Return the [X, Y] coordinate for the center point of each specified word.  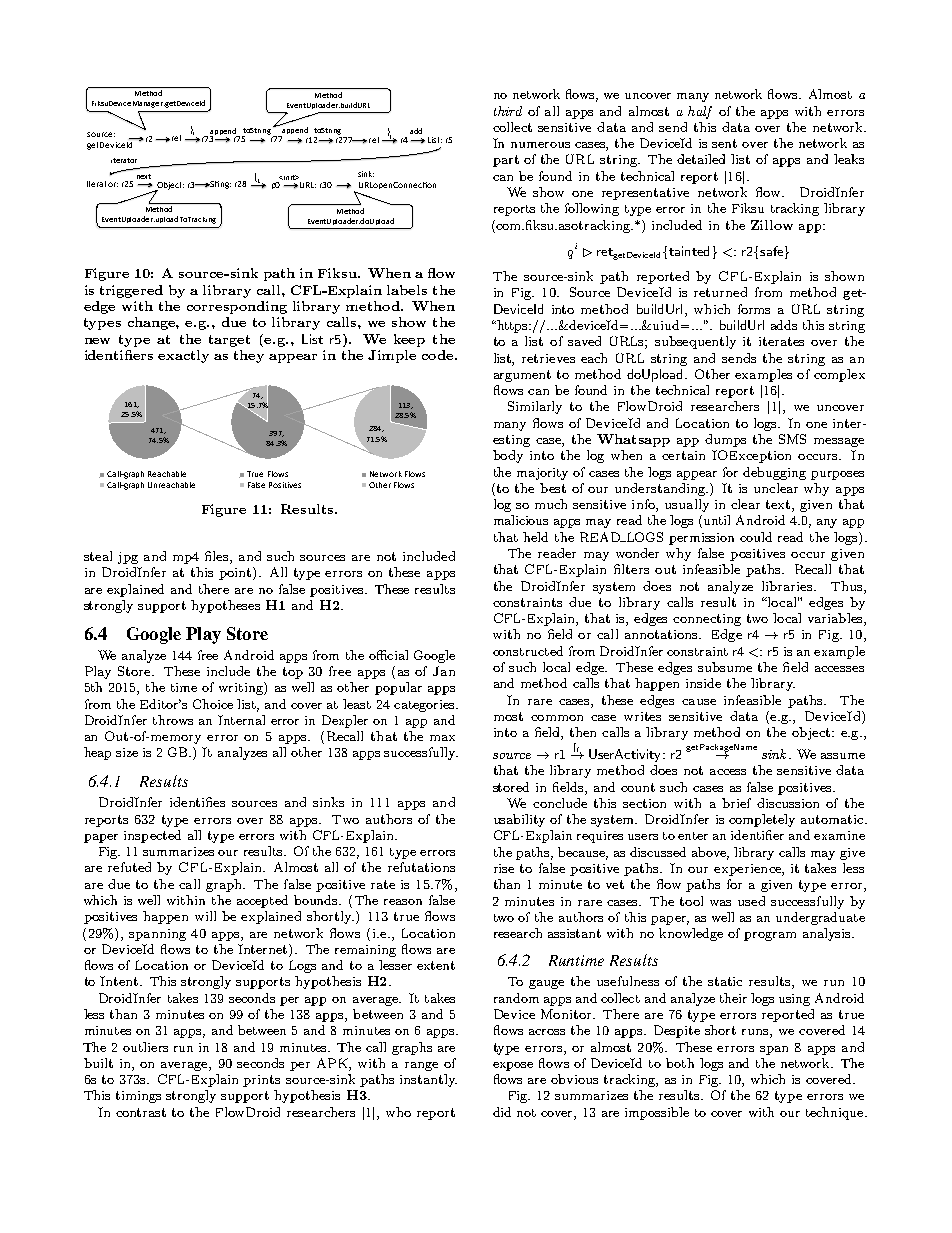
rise [504, 868]
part [506, 161]
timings [138, 1097]
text [779, 506]
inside [703, 683]
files [218, 557]
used [751, 901]
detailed [701, 159]
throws [173, 720]
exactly [183, 356]
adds [784, 325]
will [205, 916]
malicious [521, 520]
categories [425, 706]
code [439, 355]
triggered [131, 291]
